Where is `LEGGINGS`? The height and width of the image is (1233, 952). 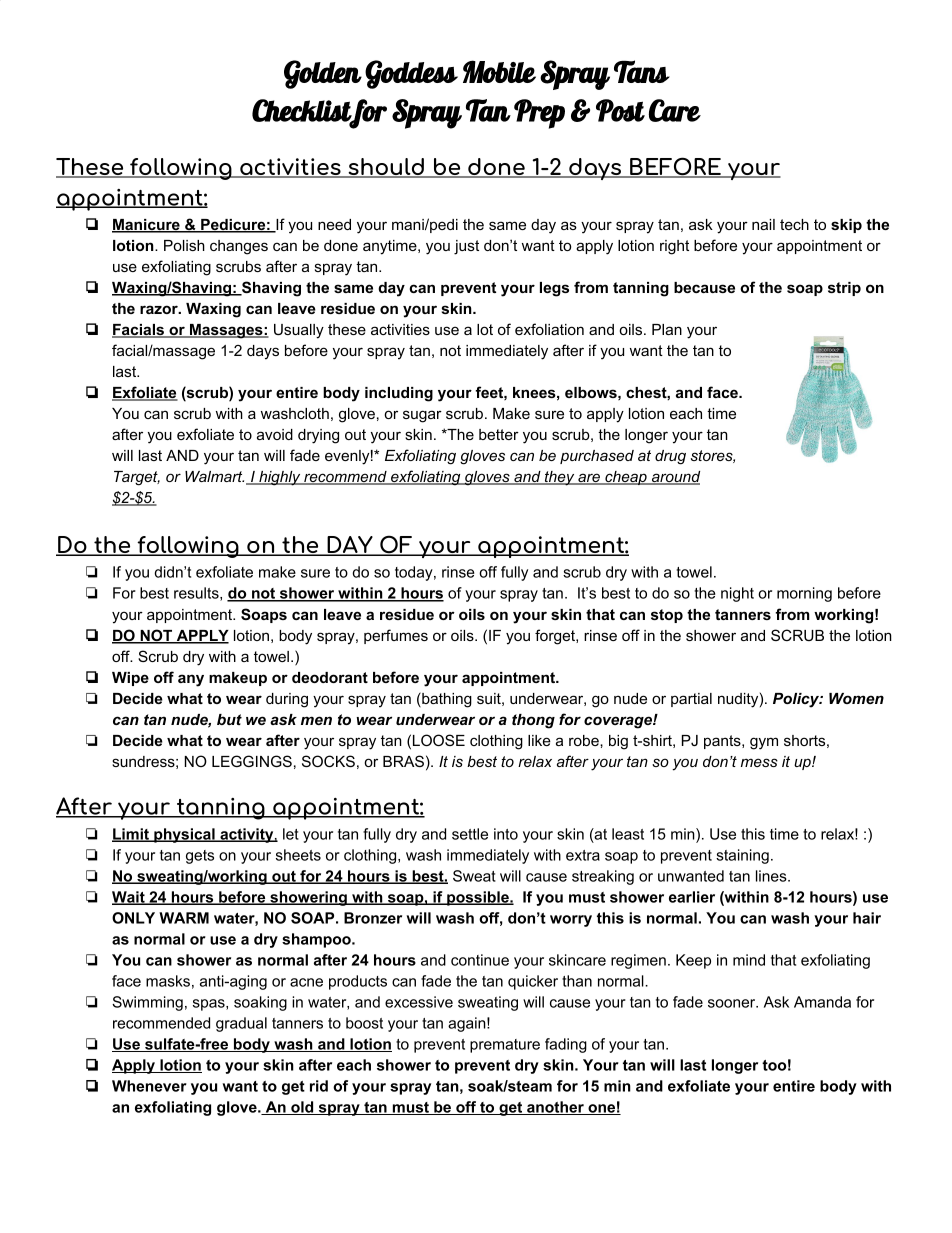 LEGGINGS is located at coordinates (252, 761).
